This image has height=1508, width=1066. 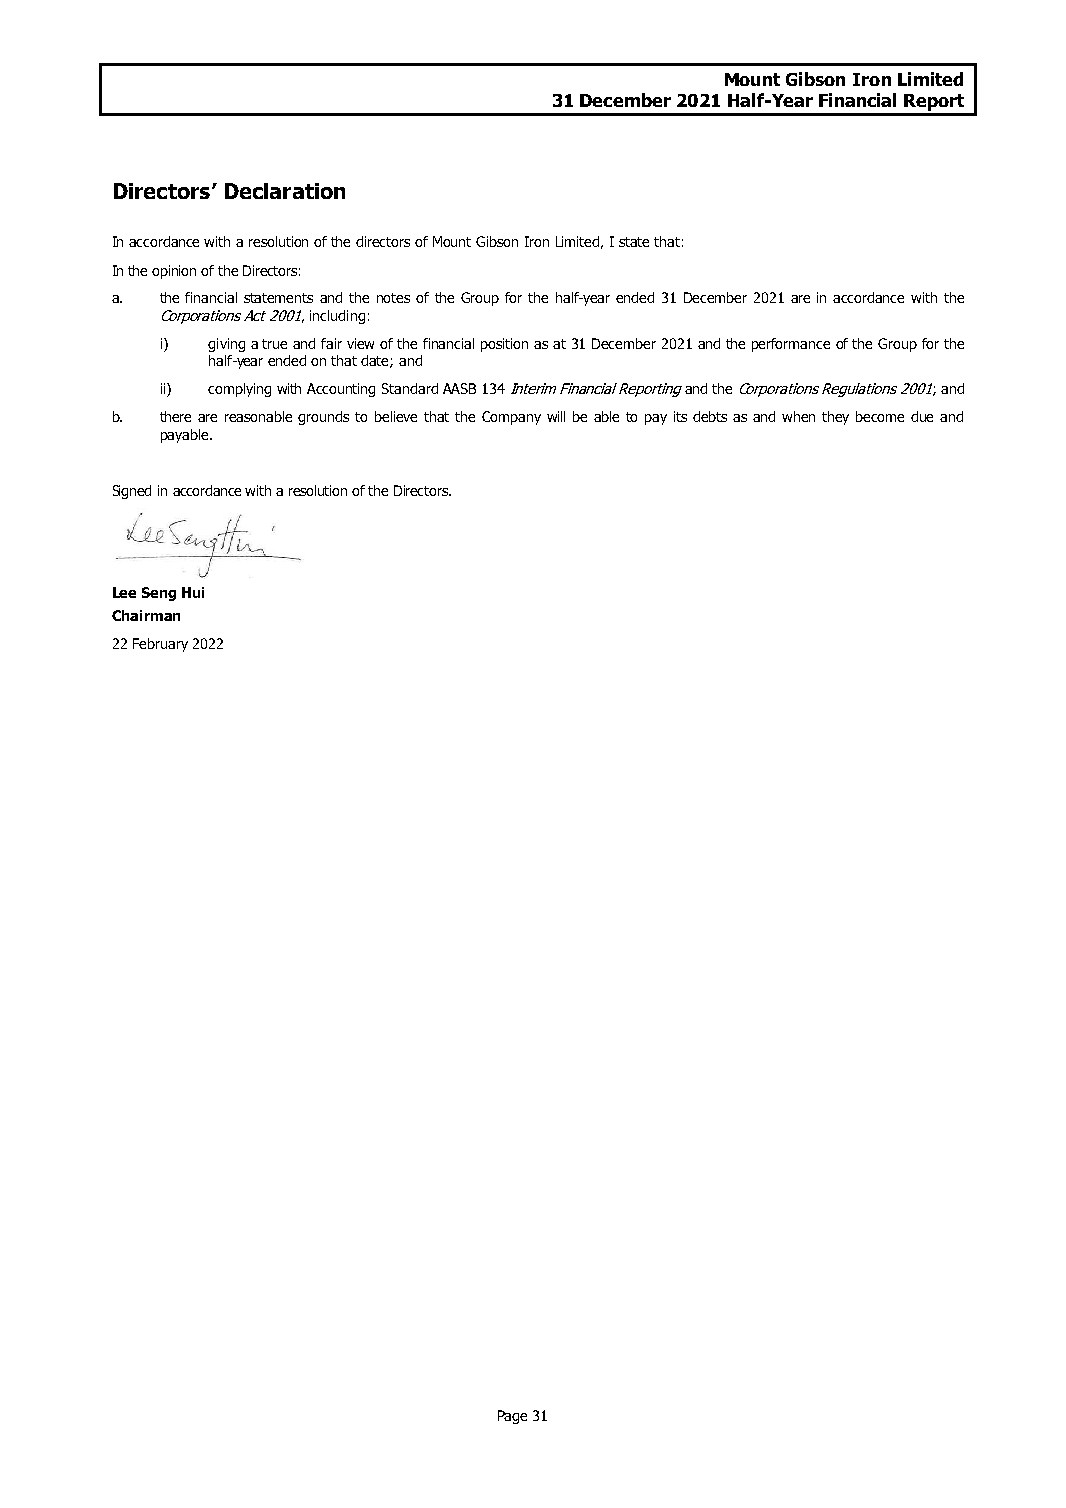 I want to click on there, so click(x=175, y=416).
